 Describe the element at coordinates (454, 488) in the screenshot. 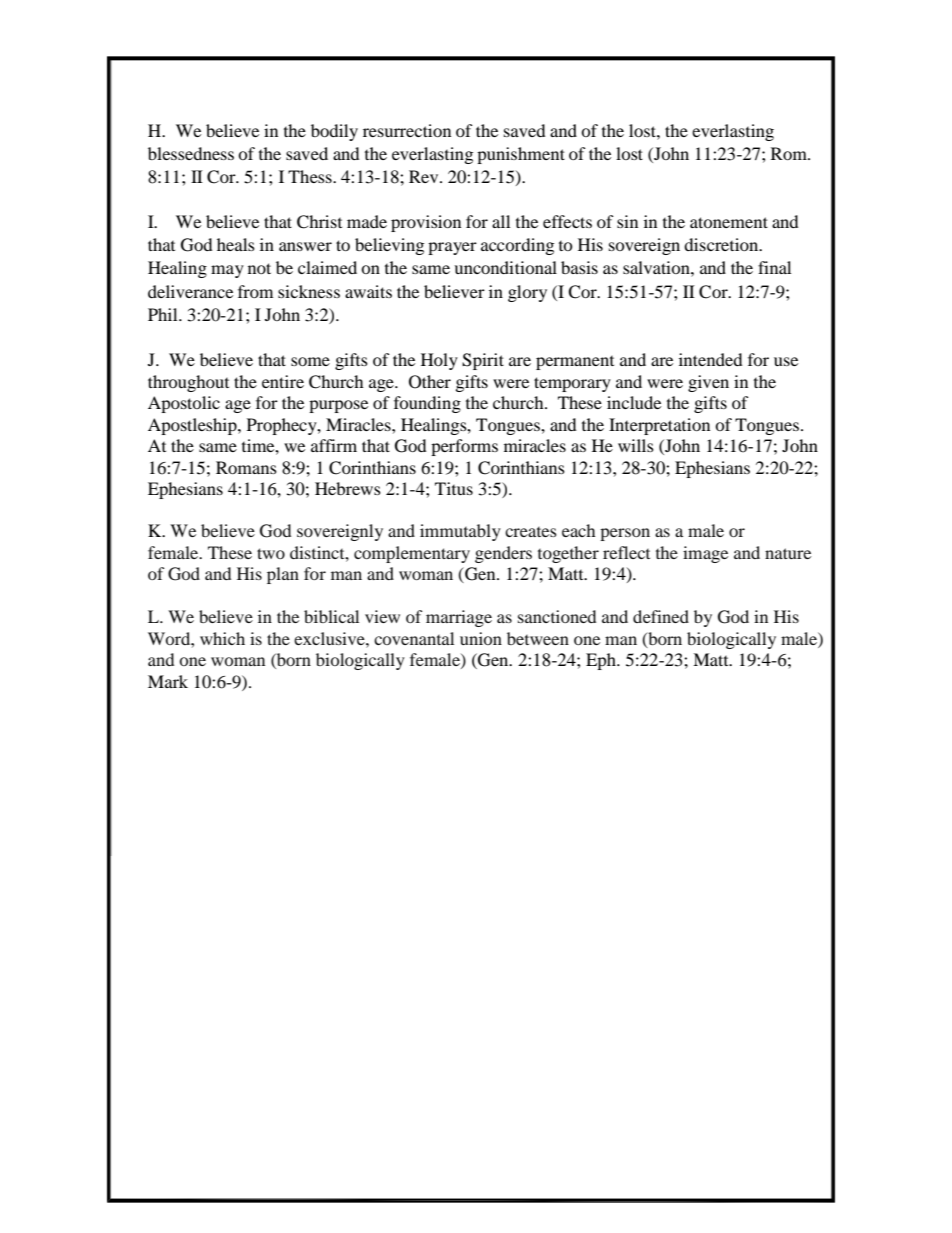

I see `Titus` at that location.
